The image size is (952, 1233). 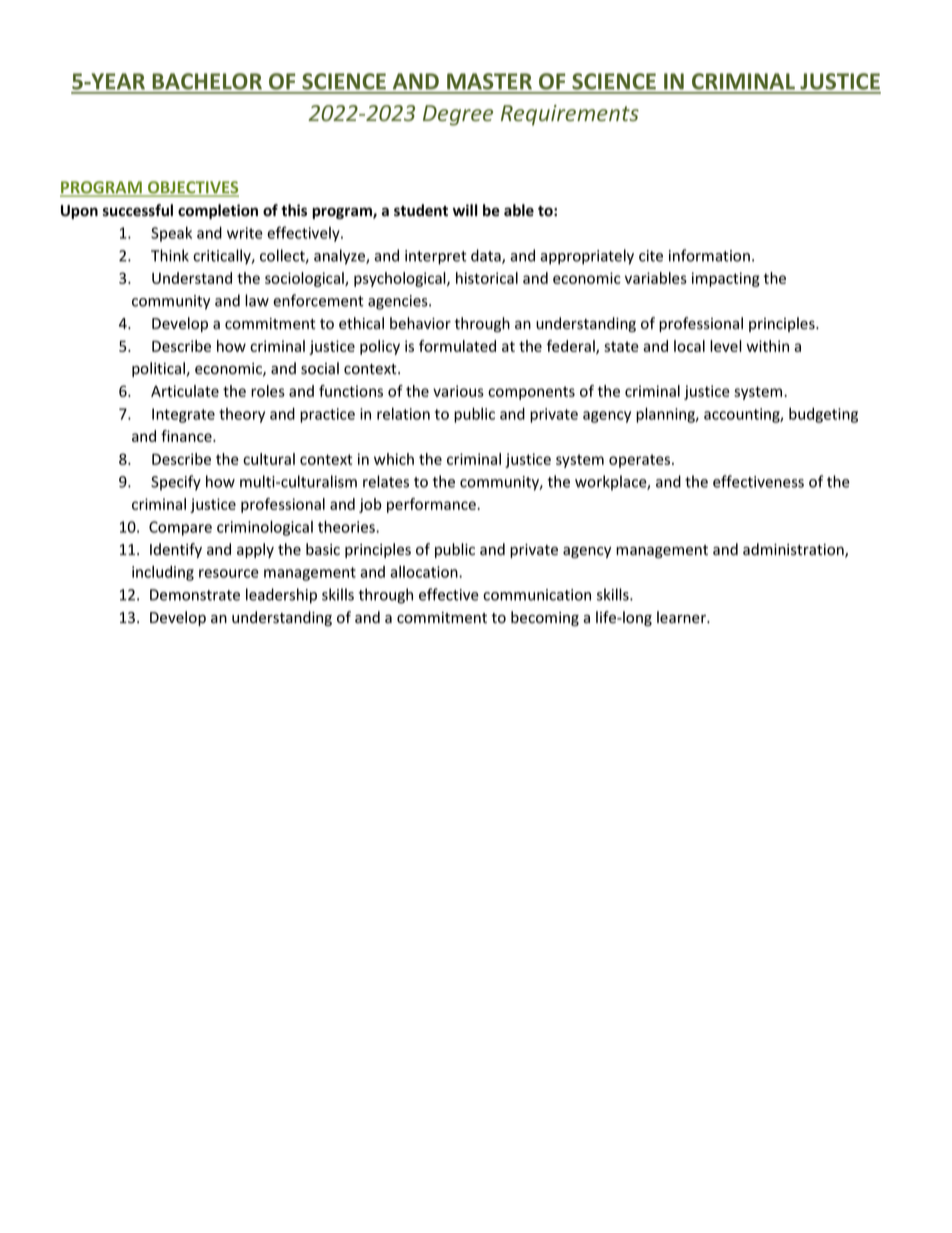 What do you see at coordinates (726, 346) in the page?
I see `level` at bounding box center [726, 346].
